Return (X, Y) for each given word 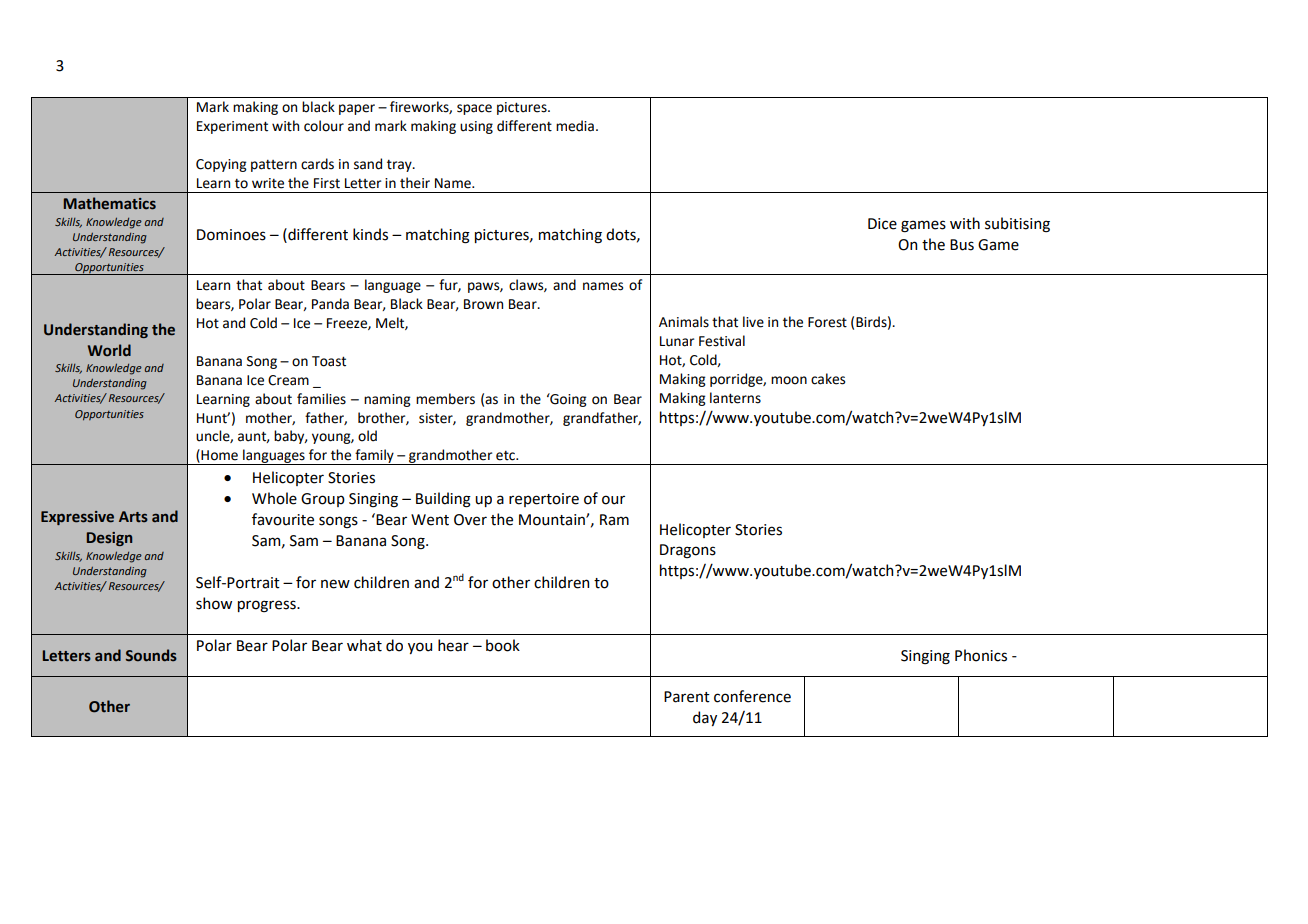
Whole (274, 498)
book (503, 645)
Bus (962, 245)
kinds (370, 234)
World (109, 350)
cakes (828, 379)
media (575, 126)
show (214, 603)
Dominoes (231, 235)
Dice (882, 224)
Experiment (232, 127)
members (445, 399)
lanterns (735, 398)
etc (506, 456)
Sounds (151, 655)
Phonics (981, 655)
